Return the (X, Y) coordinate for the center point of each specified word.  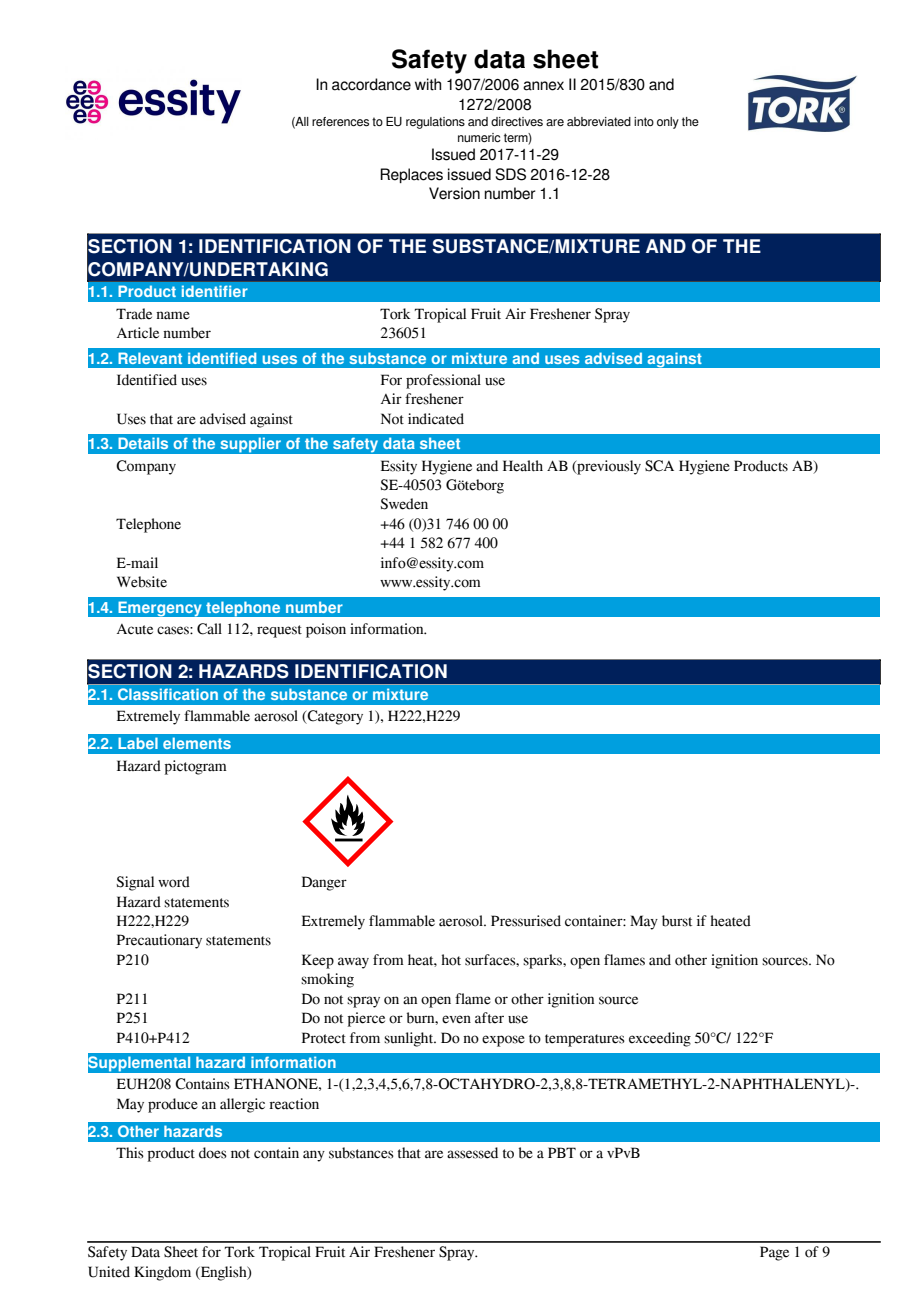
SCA (659, 466)
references (340, 121)
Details (143, 443)
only (668, 123)
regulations (435, 123)
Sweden (404, 504)
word (174, 882)
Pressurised (526, 921)
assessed (472, 1153)
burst (677, 921)
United (109, 1272)
